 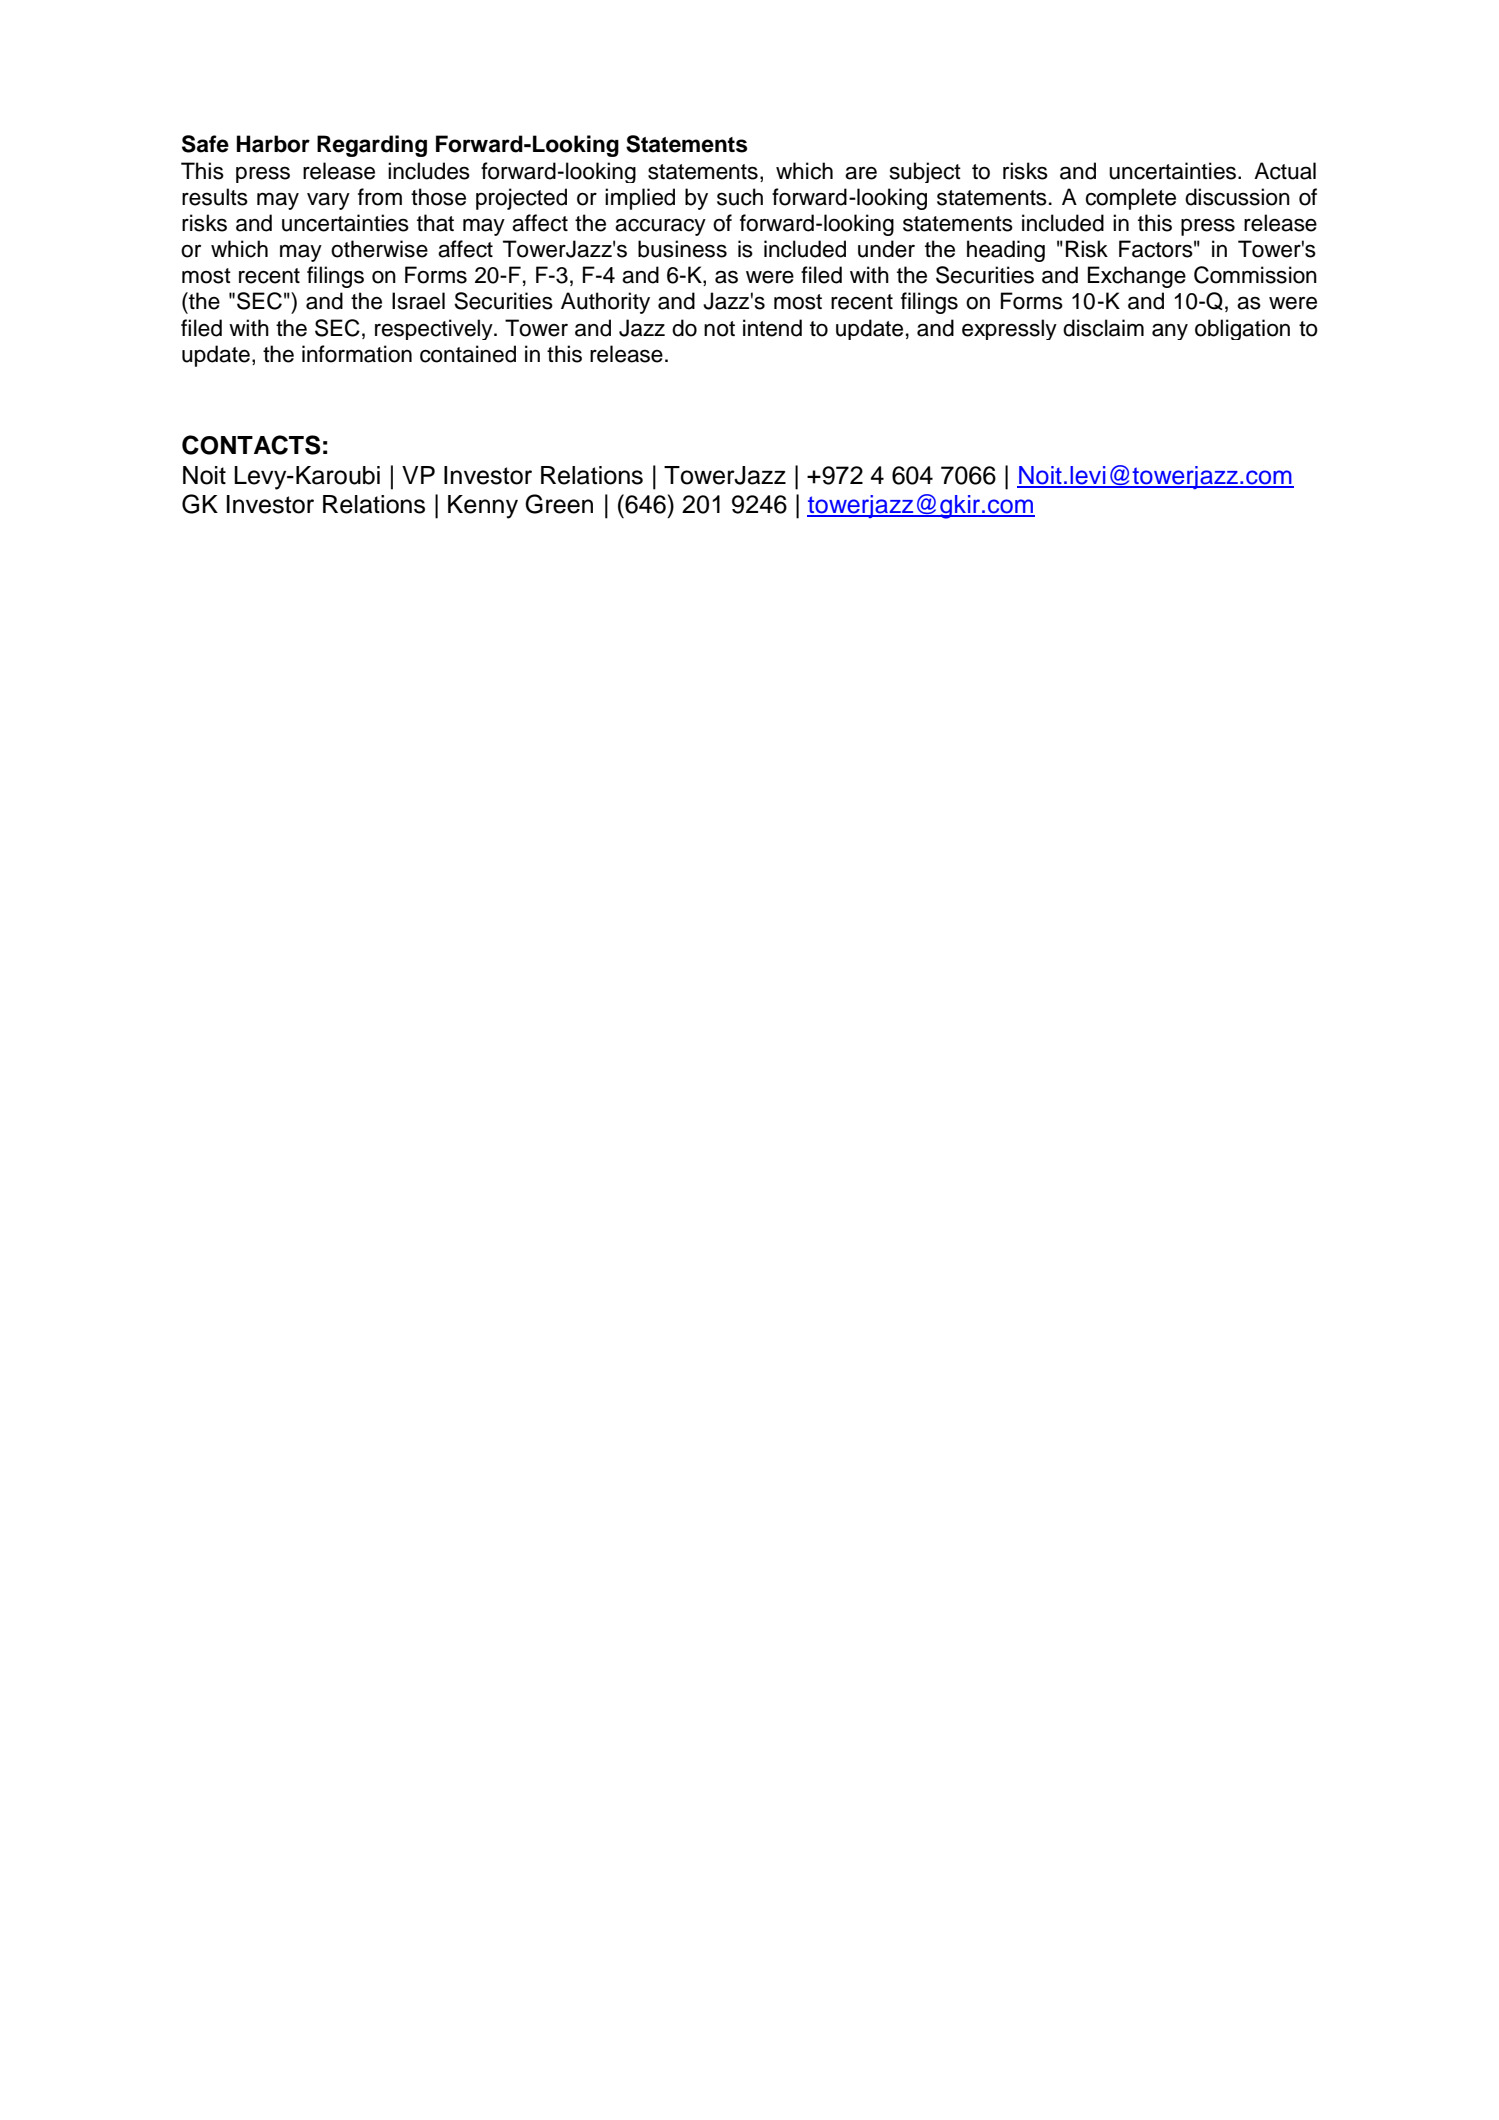 What do you see at coordinates (861, 173) in the screenshot?
I see `are` at bounding box center [861, 173].
